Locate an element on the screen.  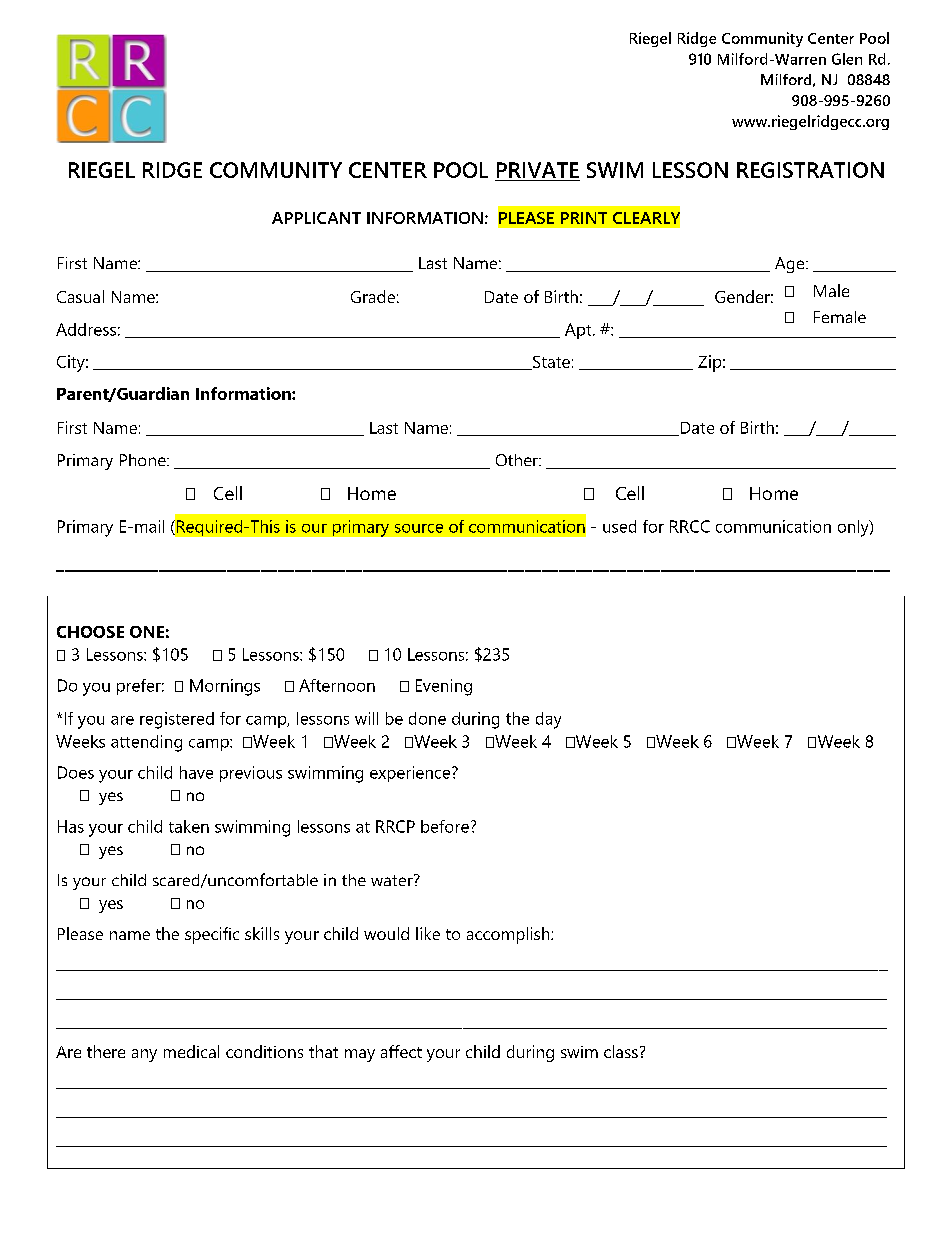
done is located at coordinates (427, 718).
